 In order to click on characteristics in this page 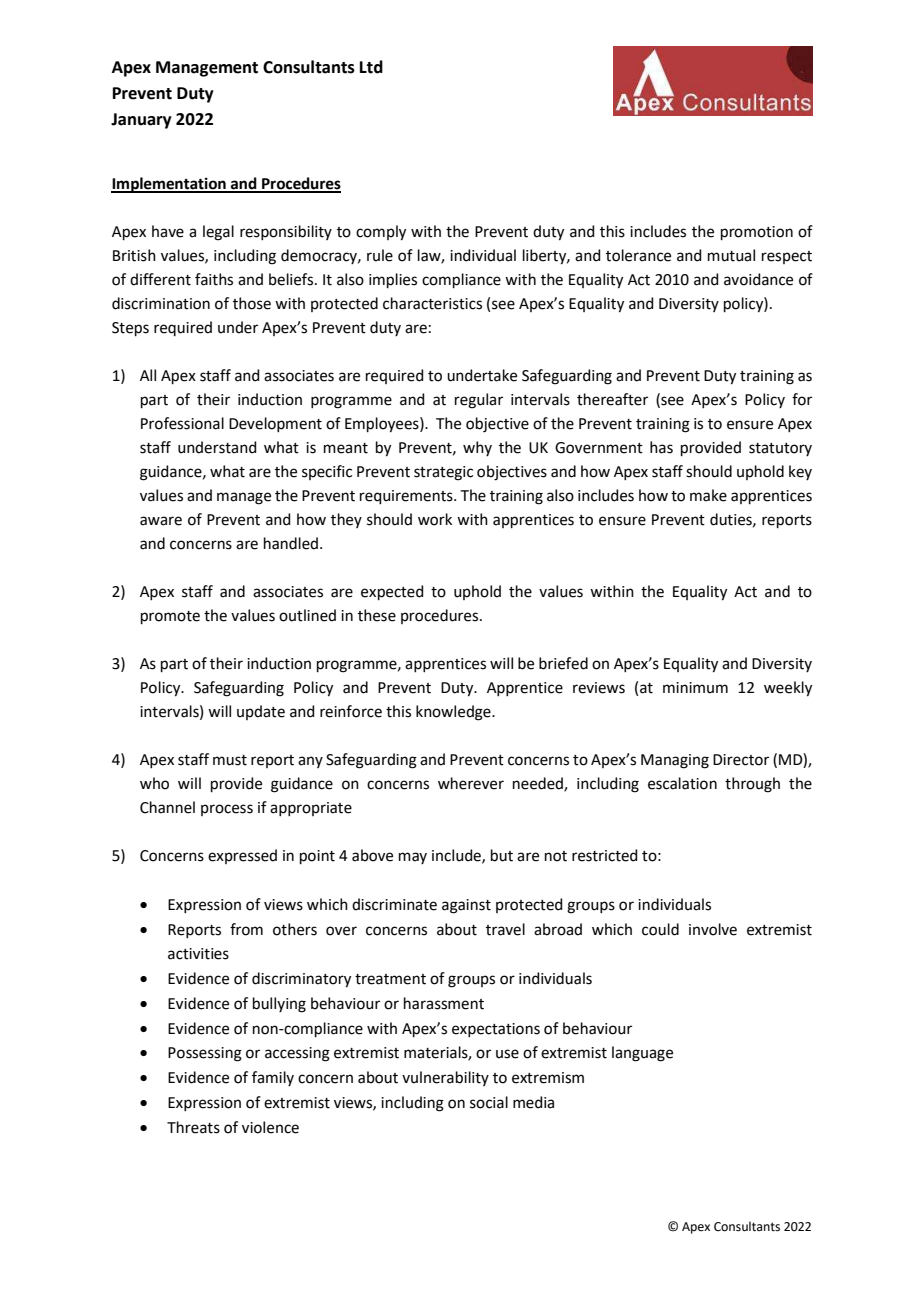, I will do `click(432, 303)`.
